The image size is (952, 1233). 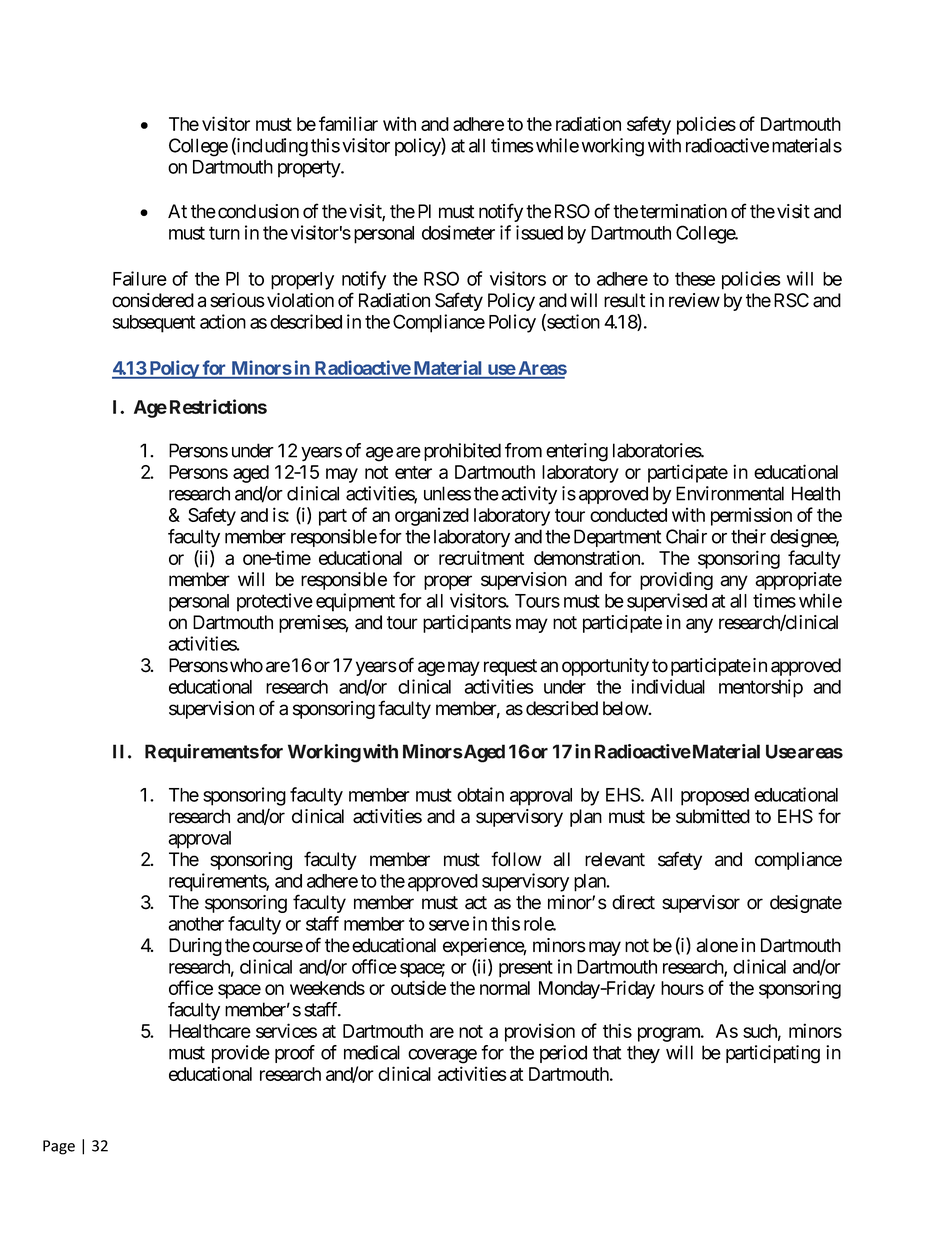 What do you see at coordinates (348, 123) in the document?
I see `familiar` at bounding box center [348, 123].
